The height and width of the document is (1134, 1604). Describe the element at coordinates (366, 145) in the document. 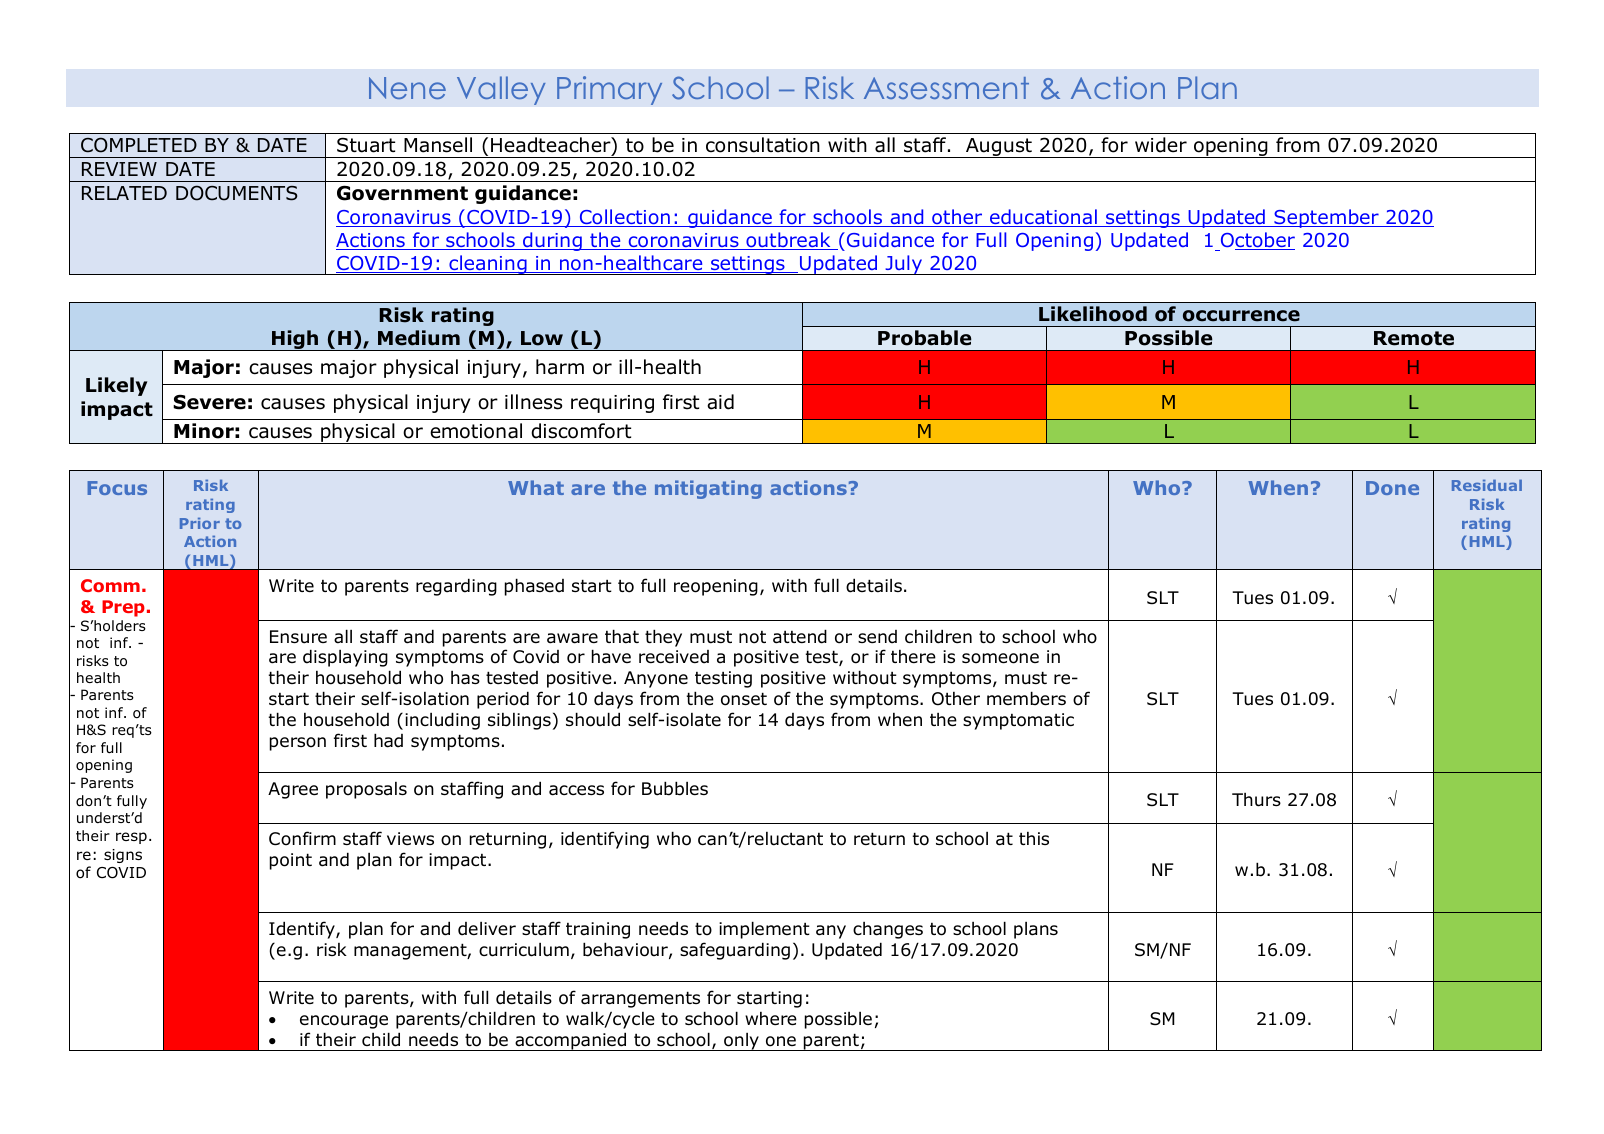

I see `Stuart` at that location.
